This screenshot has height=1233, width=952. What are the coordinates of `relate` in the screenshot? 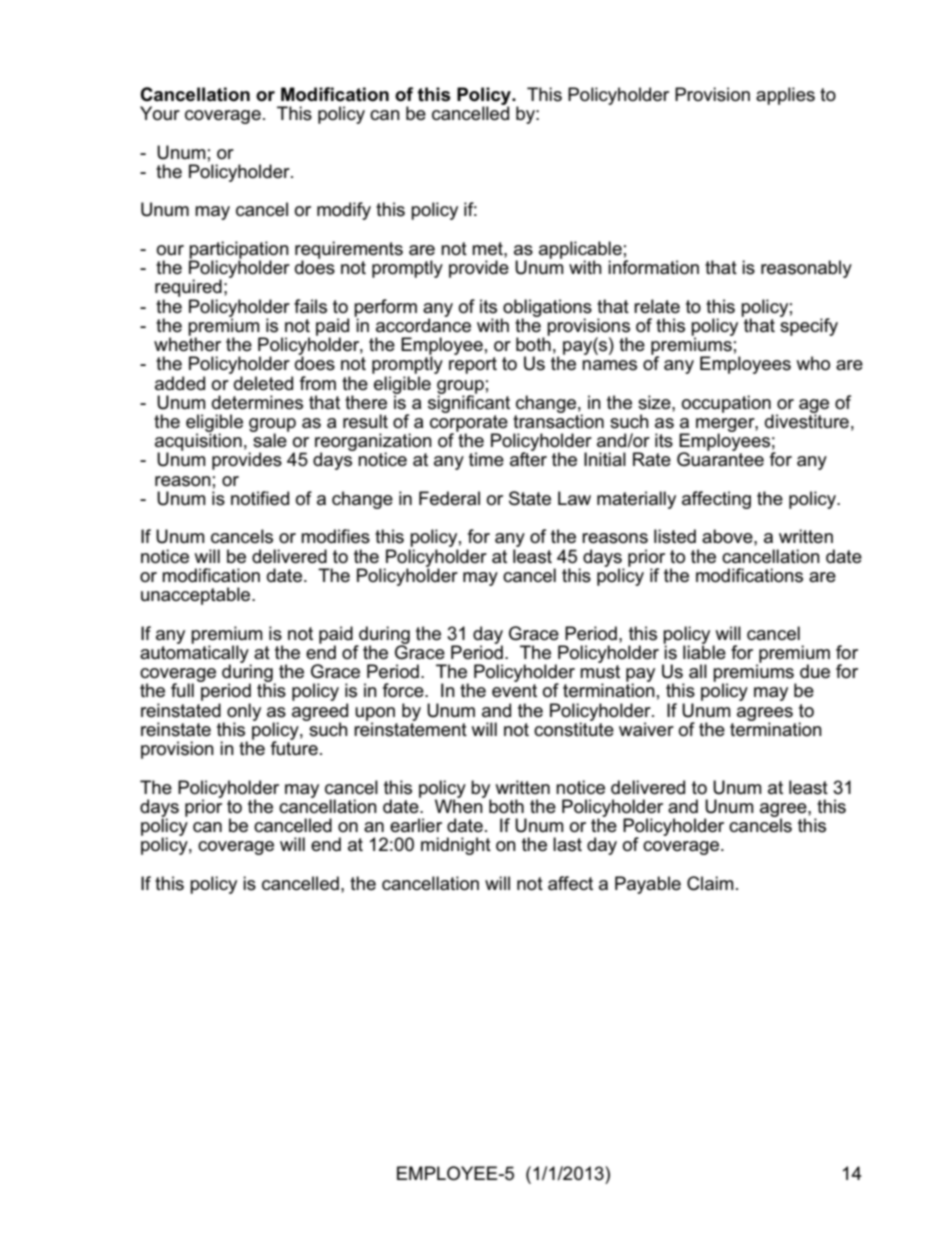 It's located at (657, 306).
